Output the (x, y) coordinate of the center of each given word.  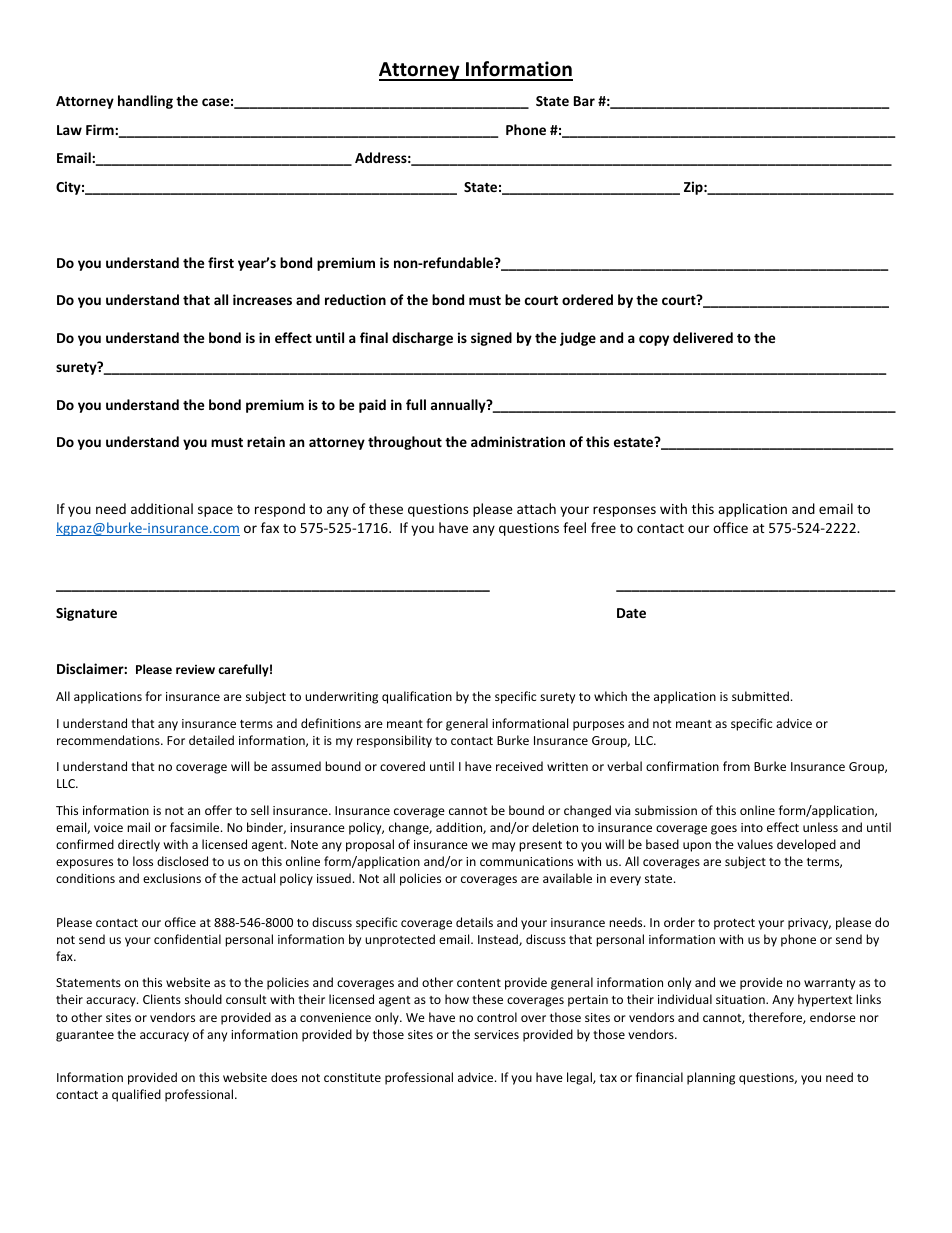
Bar (584, 101)
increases (262, 299)
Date (631, 613)
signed (491, 339)
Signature (86, 614)
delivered (703, 337)
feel (574, 527)
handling (145, 102)
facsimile (196, 827)
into (752, 827)
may (503, 847)
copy (654, 340)
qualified (136, 1095)
